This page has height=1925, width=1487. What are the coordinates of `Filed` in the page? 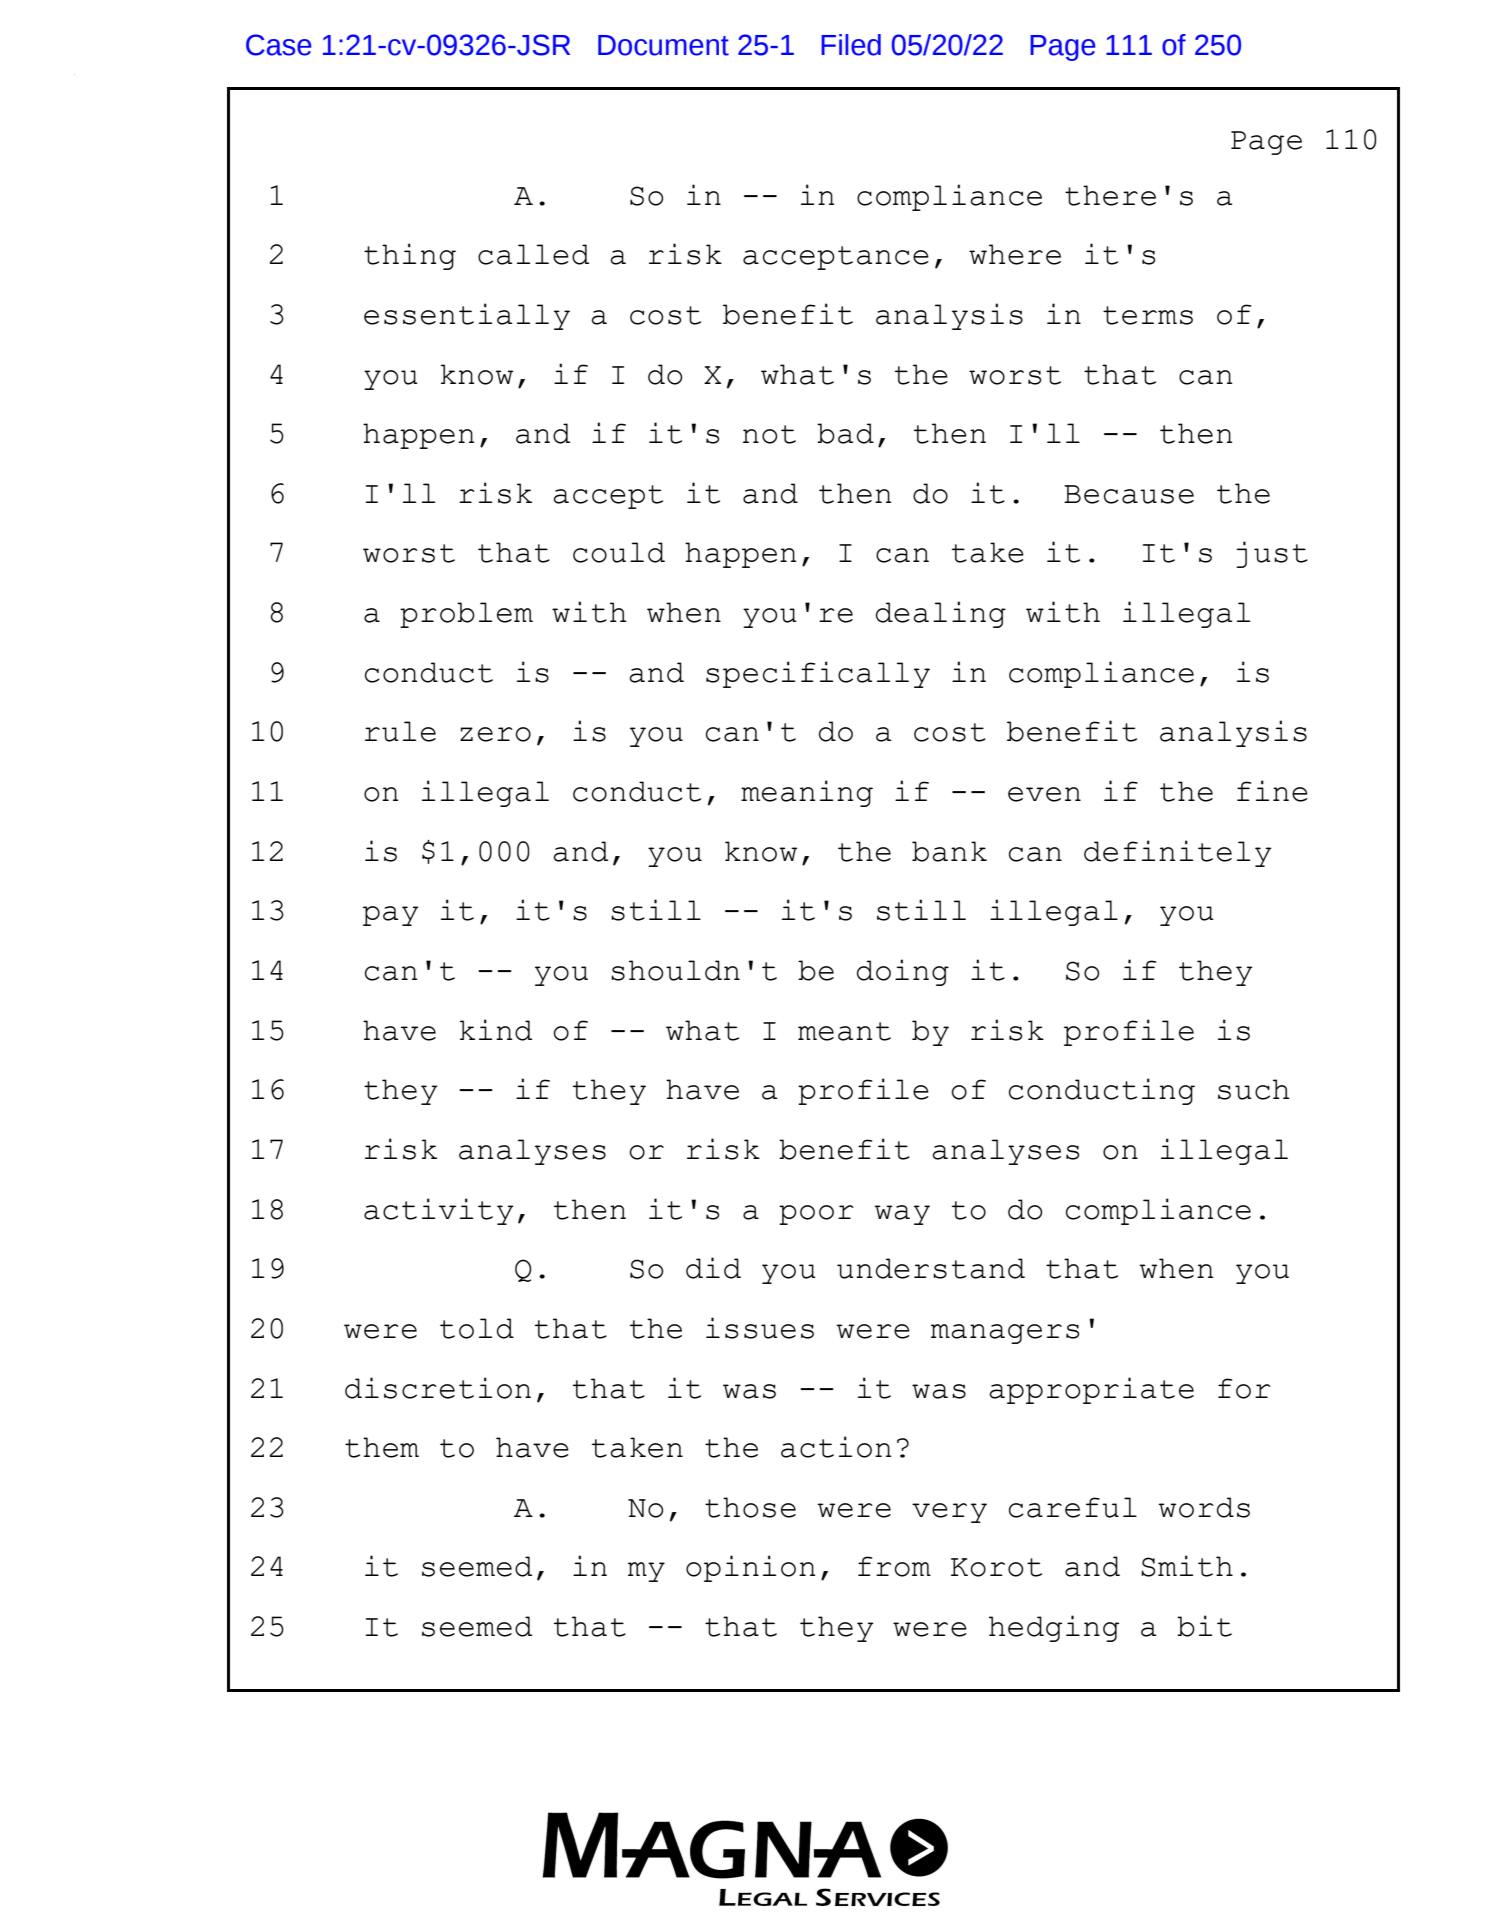 It's located at (851, 45).
